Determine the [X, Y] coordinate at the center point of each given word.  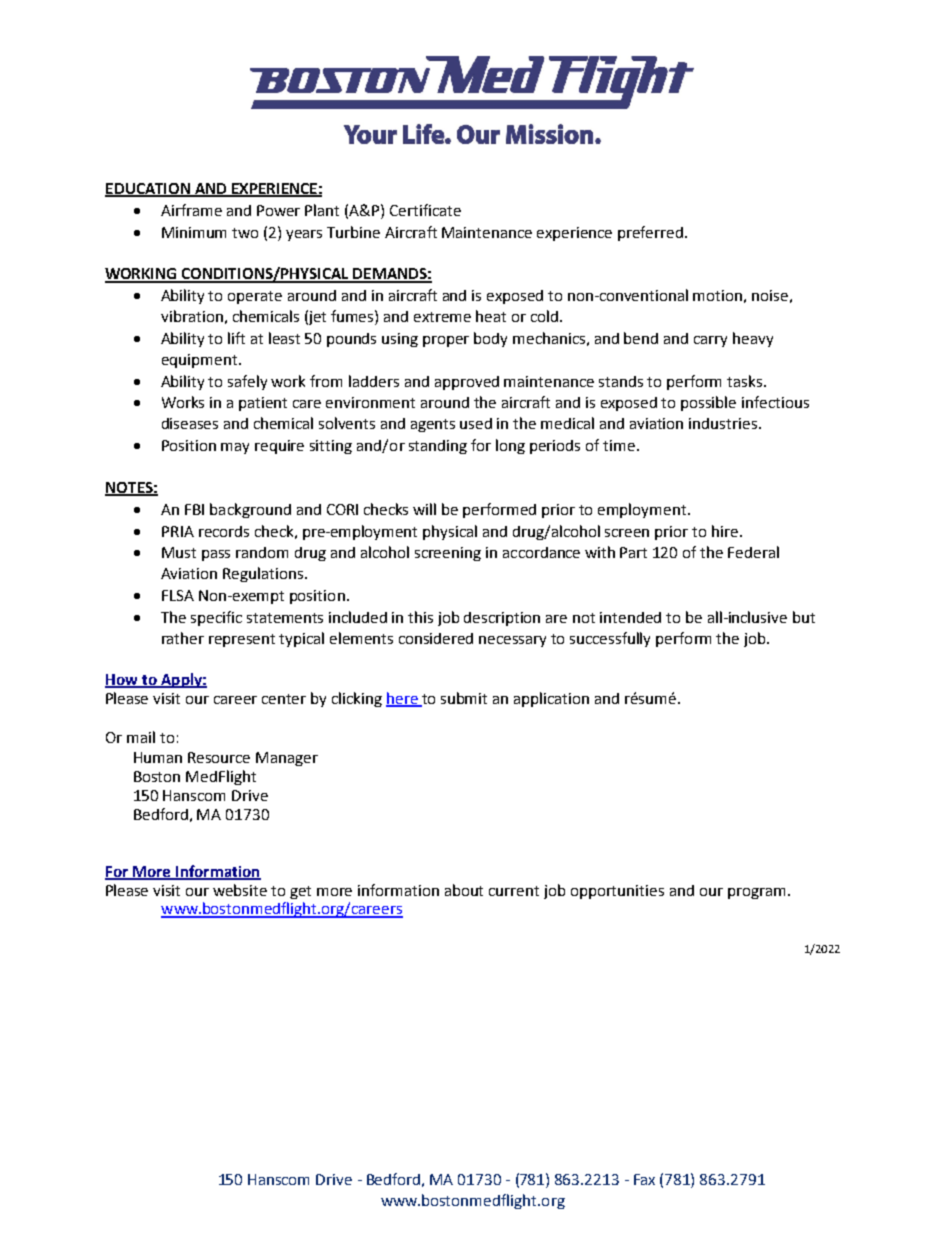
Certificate [425, 210]
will [424, 509]
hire [726, 531]
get [300, 892]
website [240, 890]
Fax [644, 1179]
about [464, 890]
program [756, 893]
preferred [652, 233]
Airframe [191, 210]
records [224, 531]
